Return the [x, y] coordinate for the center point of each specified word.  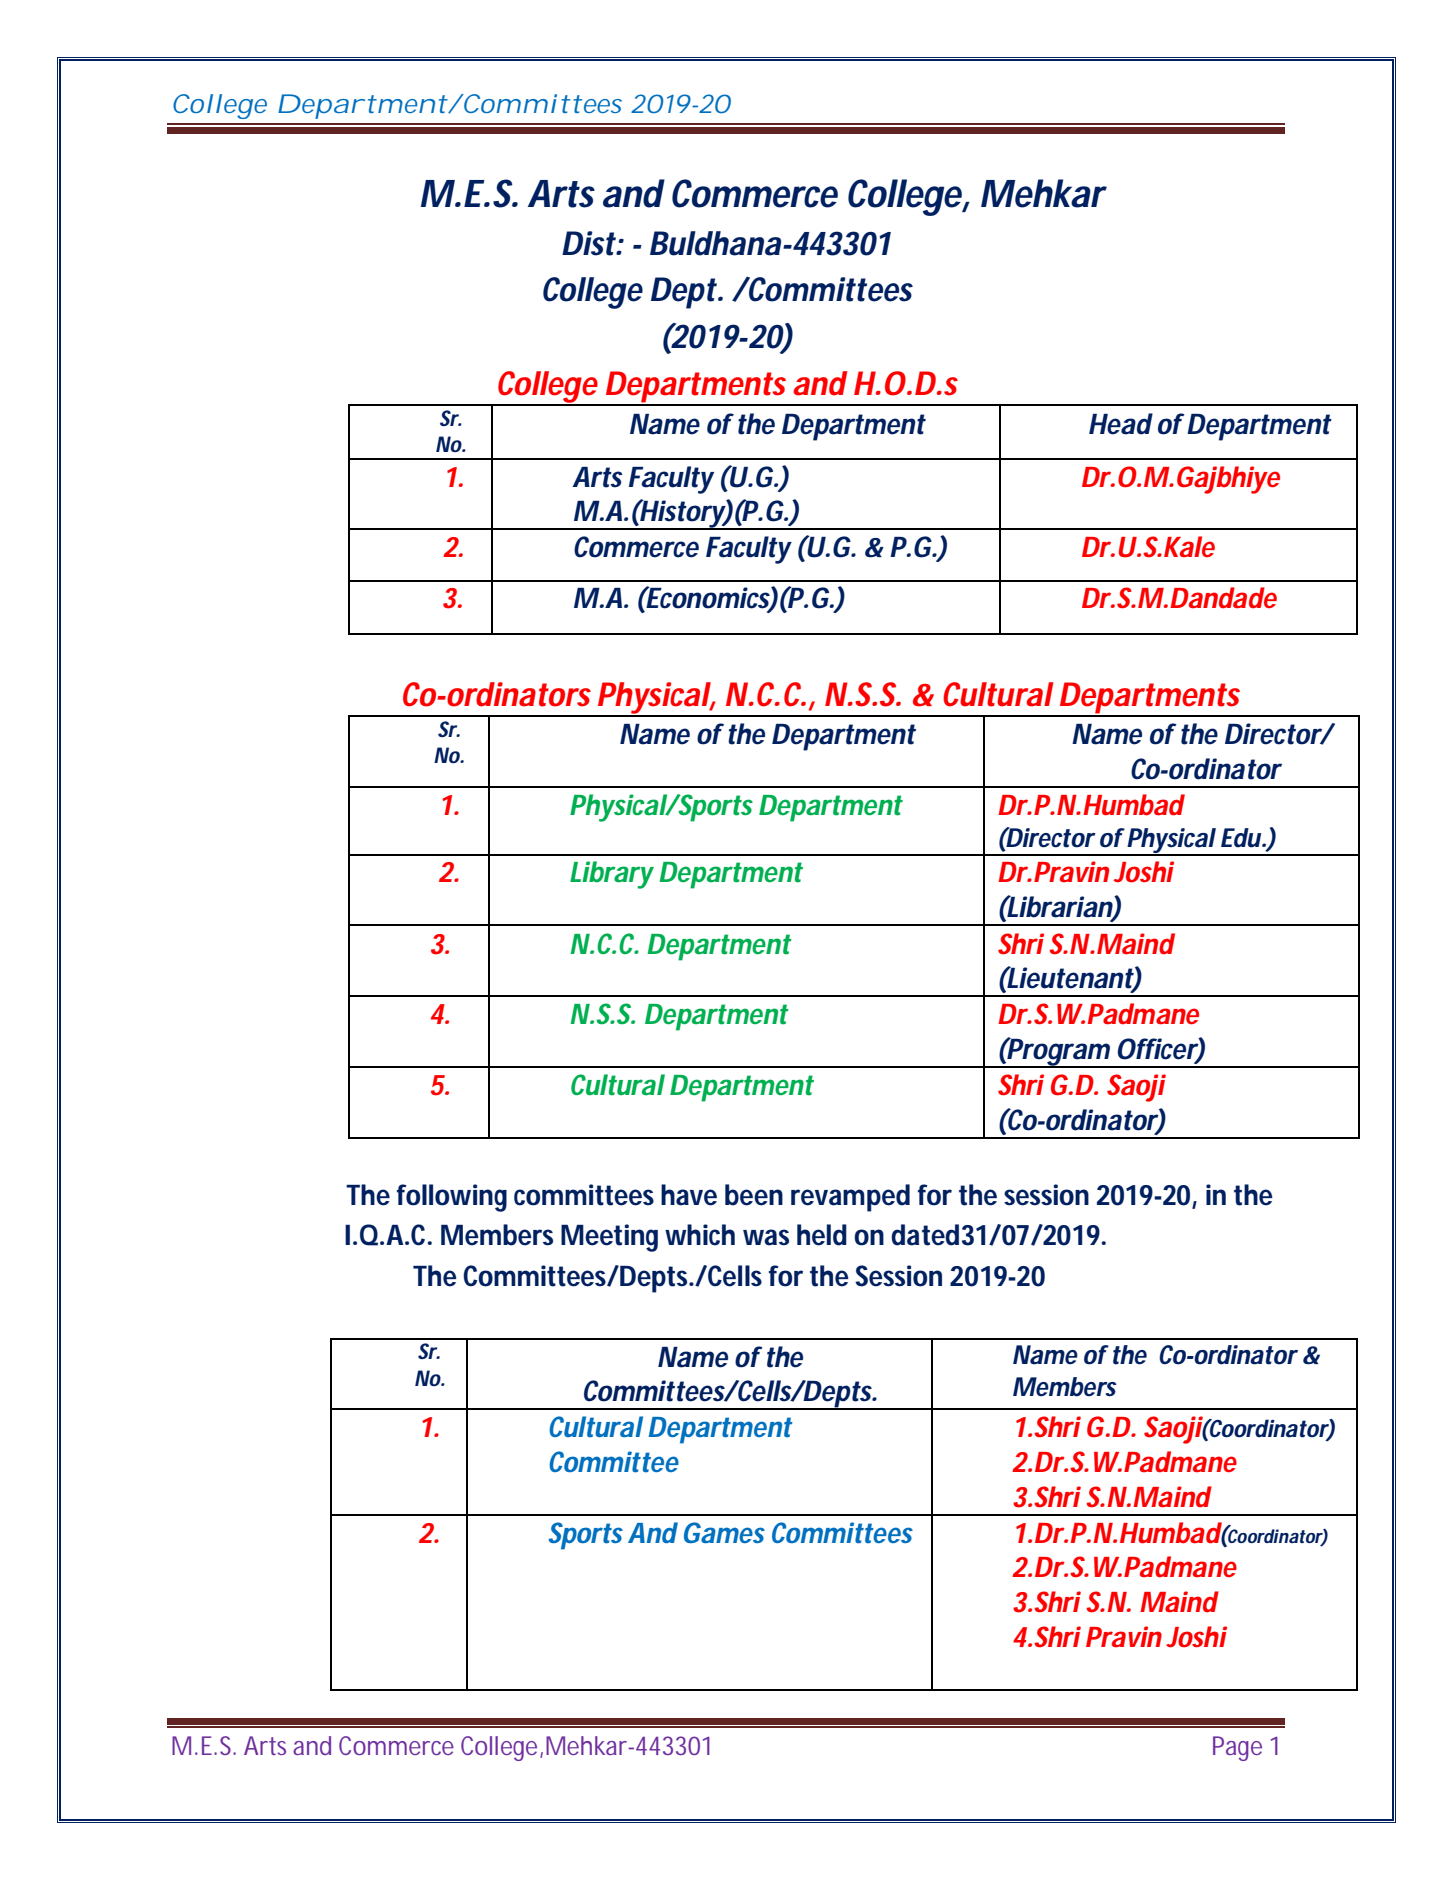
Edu [1241, 838]
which [700, 1235]
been [754, 1195]
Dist [589, 243]
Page [1237, 1748]
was [766, 1237]
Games [724, 1532]
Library [612, 875]
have [689, 1195]
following [452, 1198]
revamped [850, 1198]
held [822, 1235]
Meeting [609, 1238]
